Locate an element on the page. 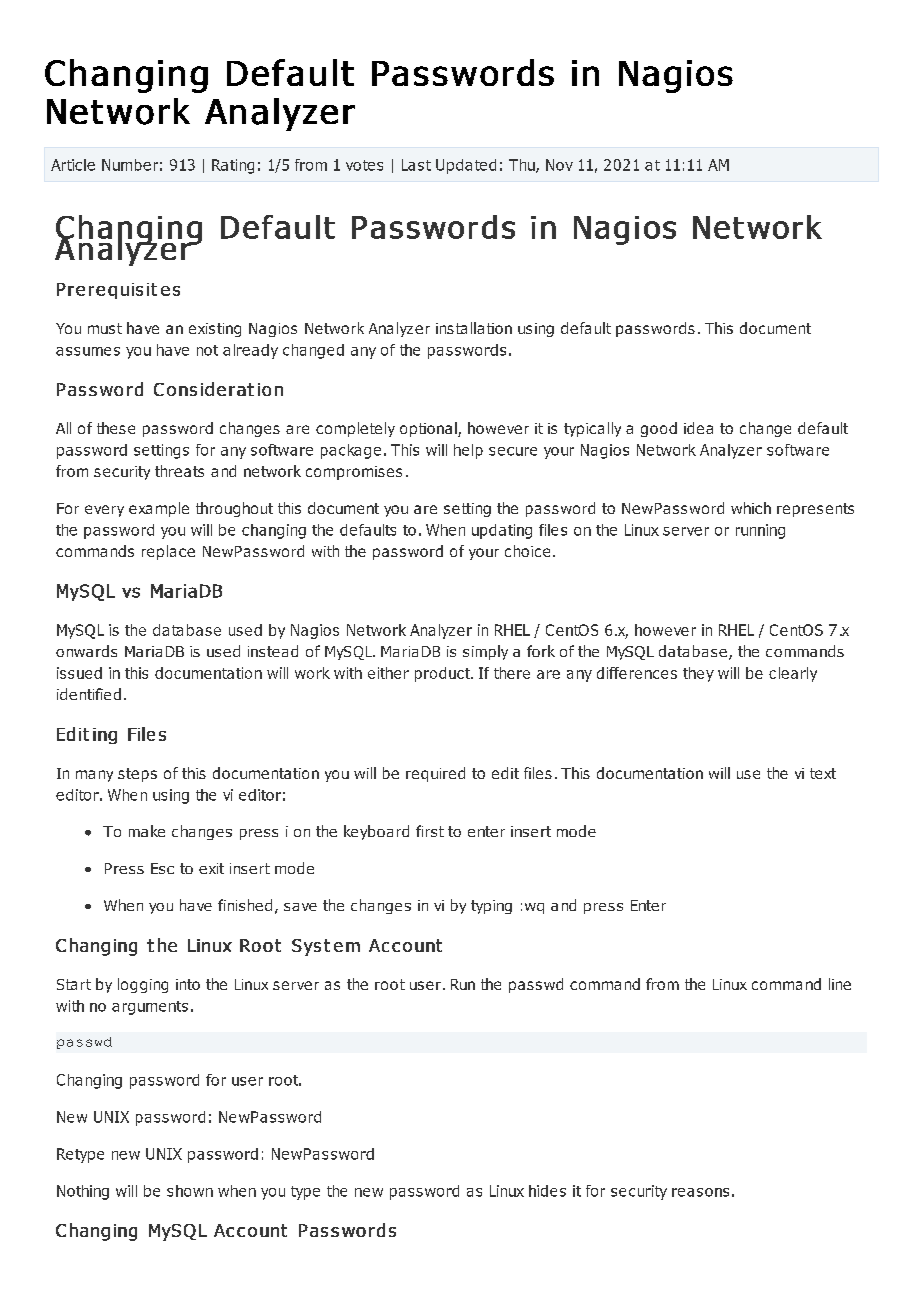 The height and width of the image is (1308, 924). clearly is located at coordinates (793, 674).
